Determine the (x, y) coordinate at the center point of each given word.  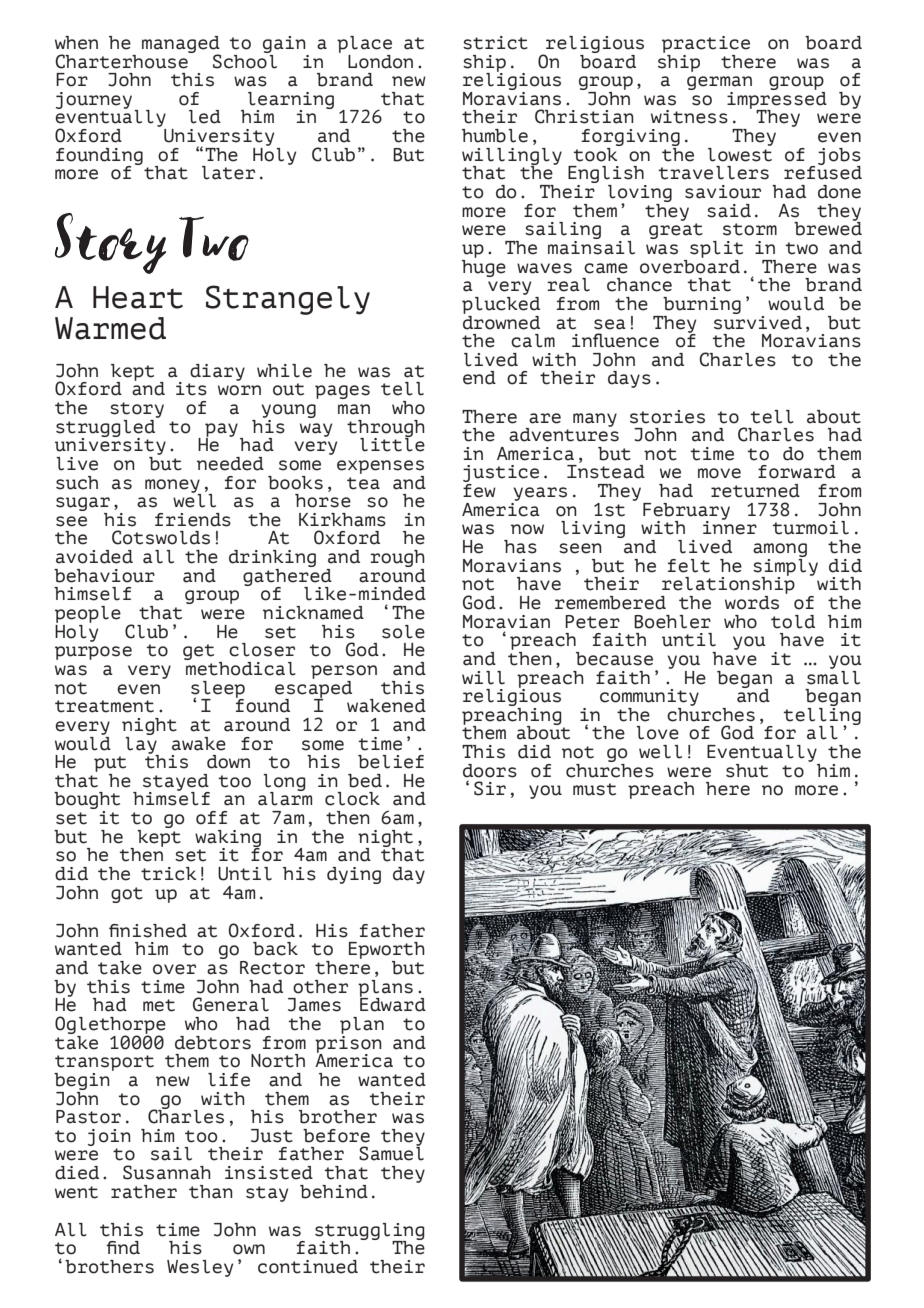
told (793, 622)
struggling (370, 1232)
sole (403, 632)
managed (181, 45)
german (719, 84)
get (198, 652)
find (123, 1248)
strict (495, 43)
